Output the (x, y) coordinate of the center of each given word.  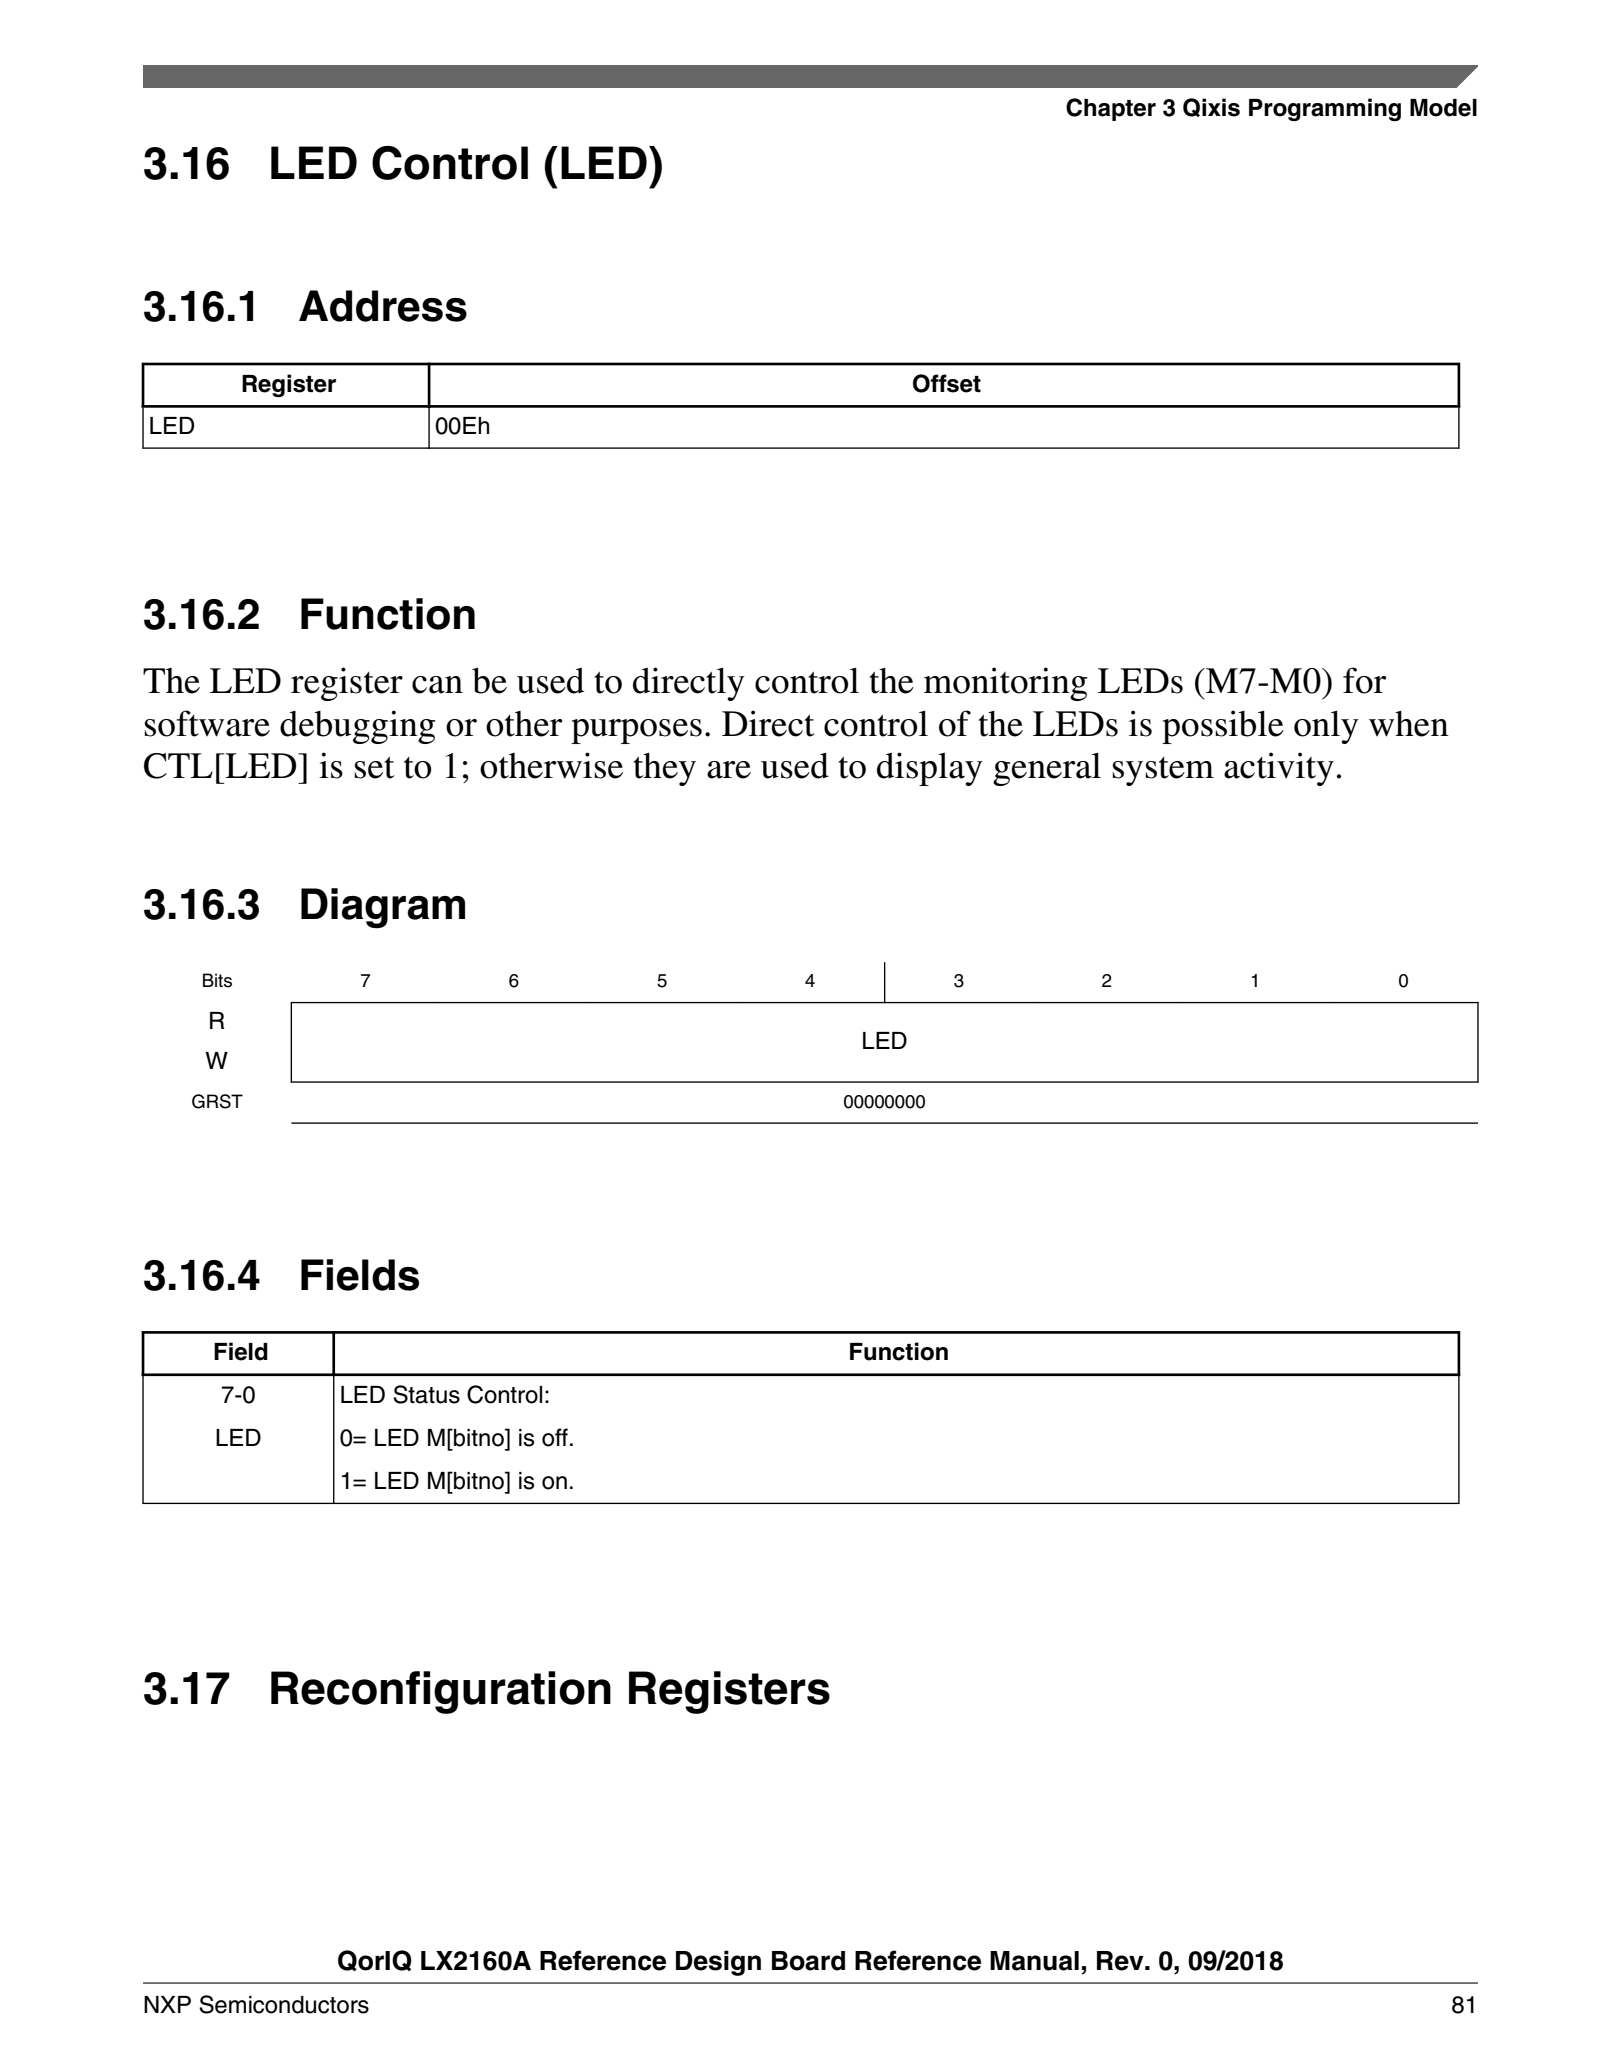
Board (808, 1961)
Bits (217, 980)
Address (383, 306)
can (437, 685)
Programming (1325, 109)
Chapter (1111, 109)
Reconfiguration (441, 1692)
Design (718, 1963)
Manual (1034, 1961)
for (1364, 680)
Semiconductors (284, 2004)
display (930, 769)
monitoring (1005, 684)
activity (1279, 769)
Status (426, 1394)
